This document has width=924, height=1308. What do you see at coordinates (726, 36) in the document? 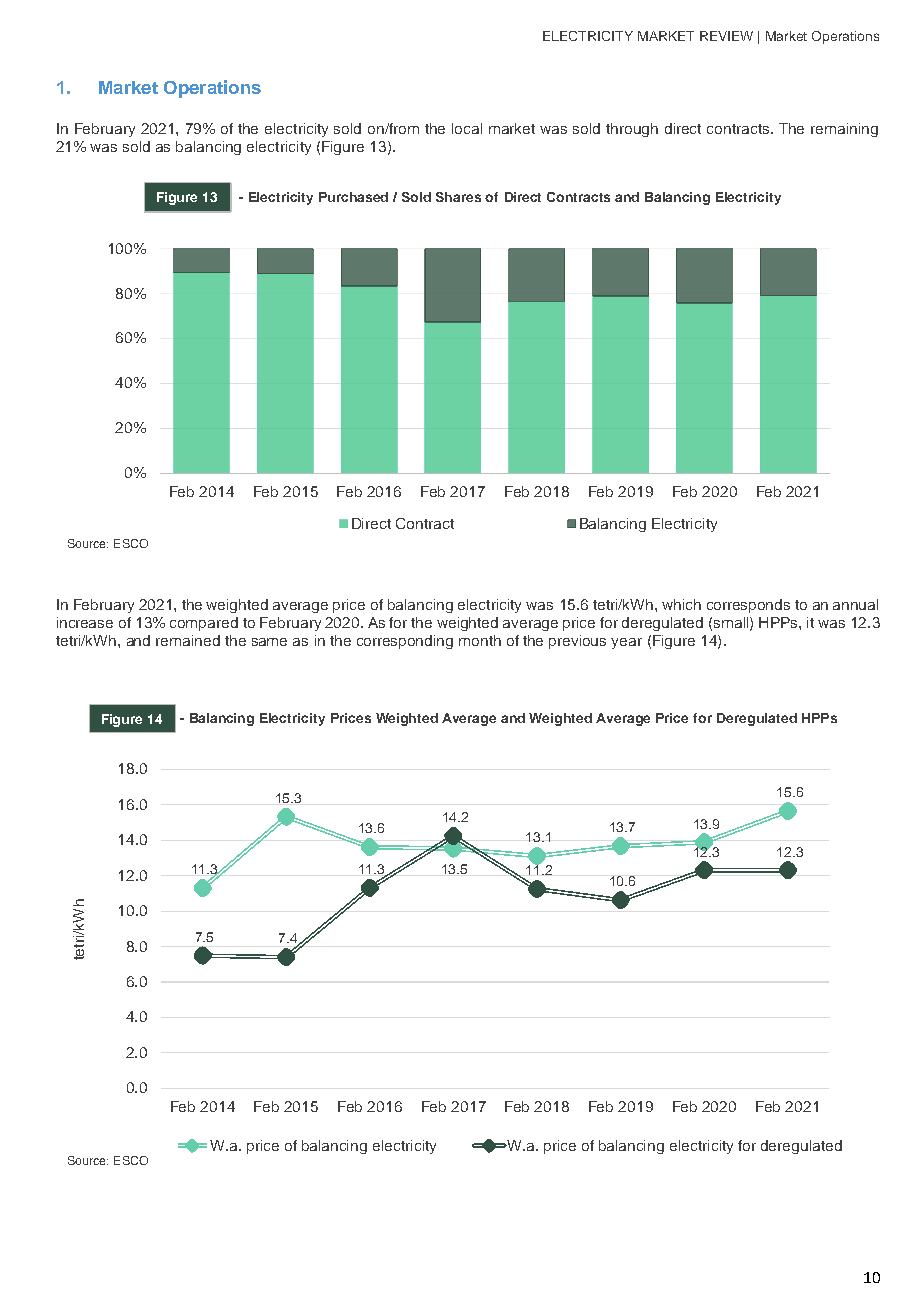
I see `REVIEW` at bounding box center [726, 36].
